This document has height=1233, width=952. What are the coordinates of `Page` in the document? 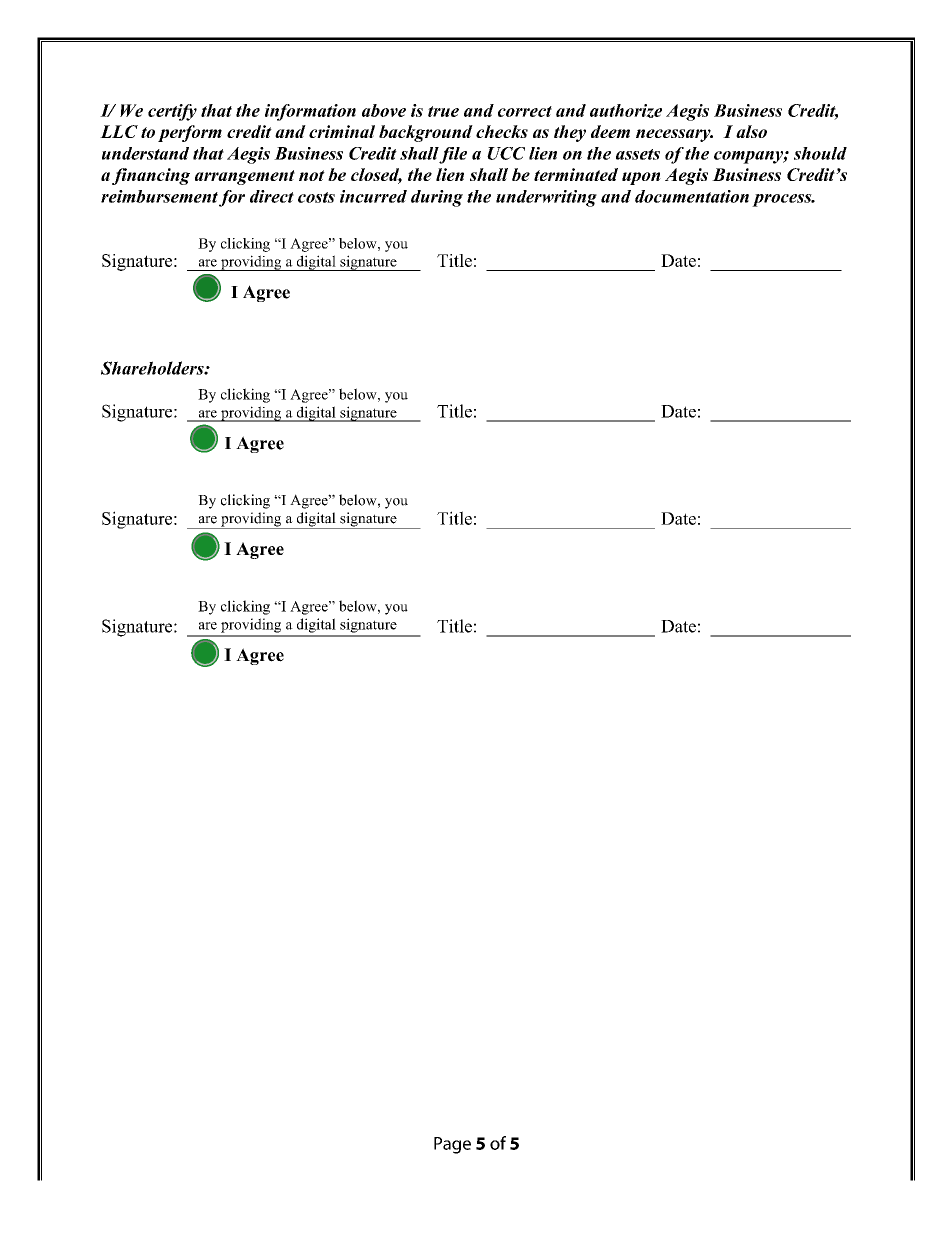 It's located at (452, 1145).
